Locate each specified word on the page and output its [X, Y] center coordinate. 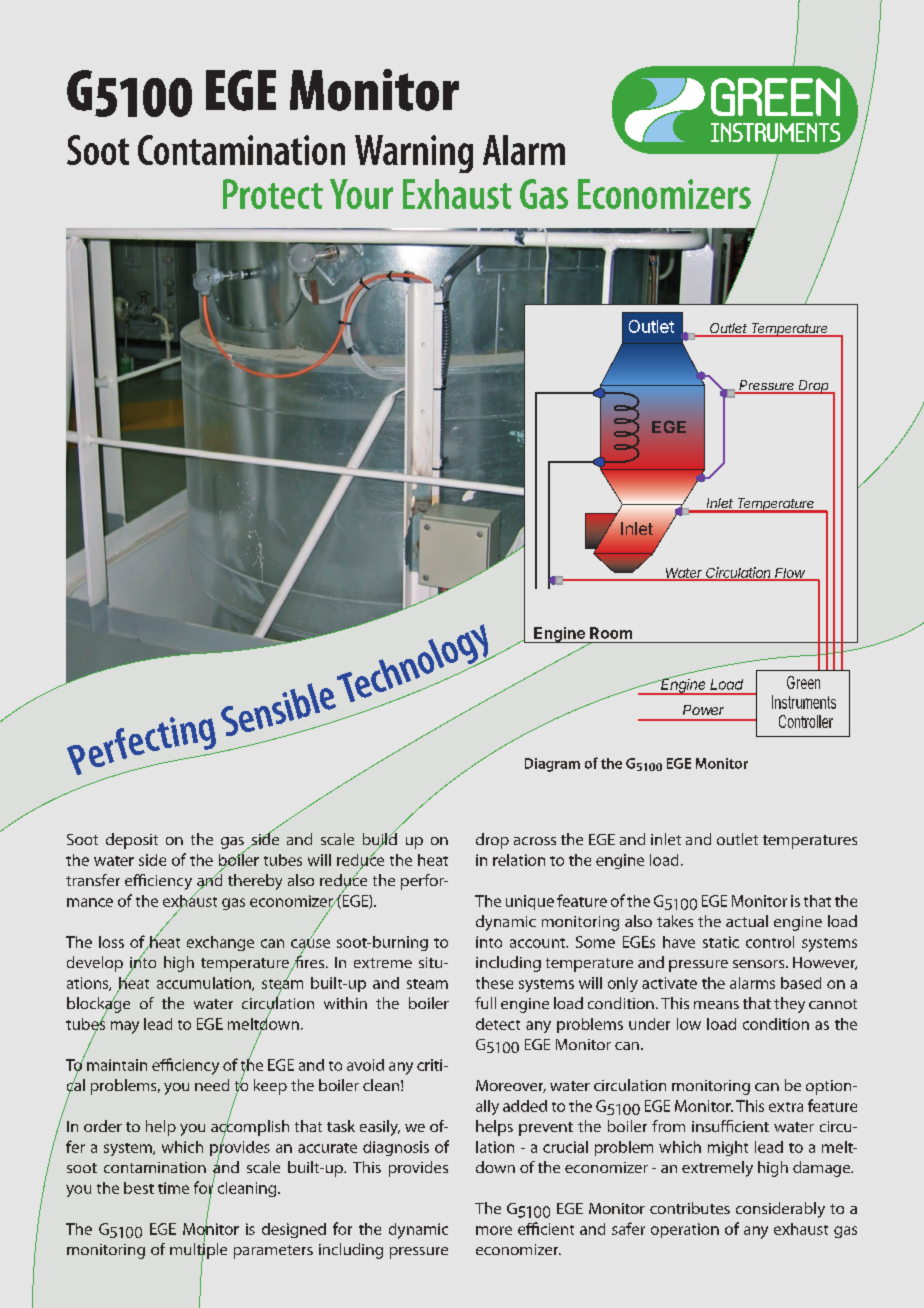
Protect [273, 194]
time [173, 1188]
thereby [255, 882]
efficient [546, 1228]
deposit [132, 841]
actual [747, 921]
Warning [414, 154]
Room [611, 633]
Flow [790, 574]
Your [361, 194]
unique [530, 902]
